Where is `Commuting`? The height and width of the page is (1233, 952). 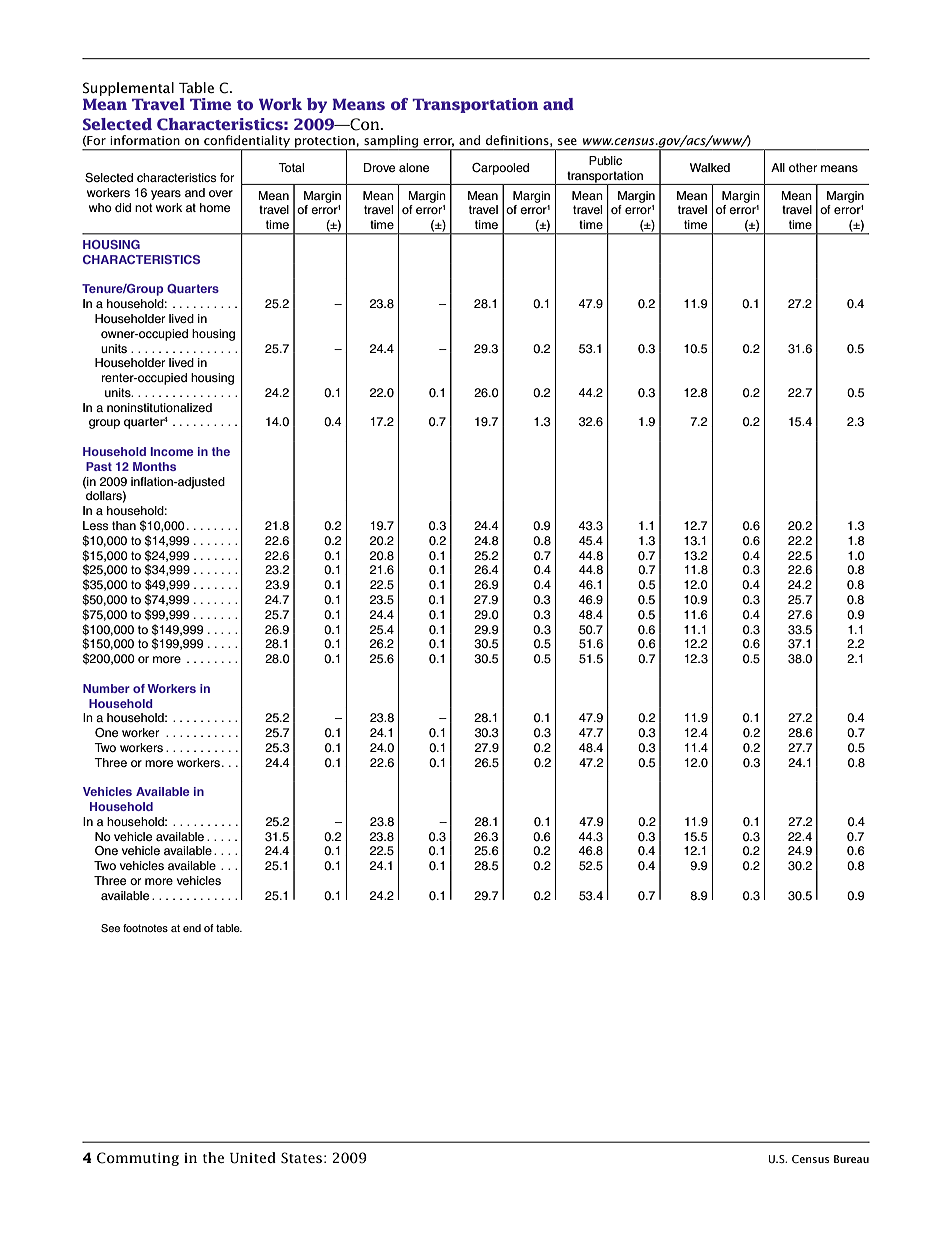
Commuting is located at coordinates (138, 1159).
